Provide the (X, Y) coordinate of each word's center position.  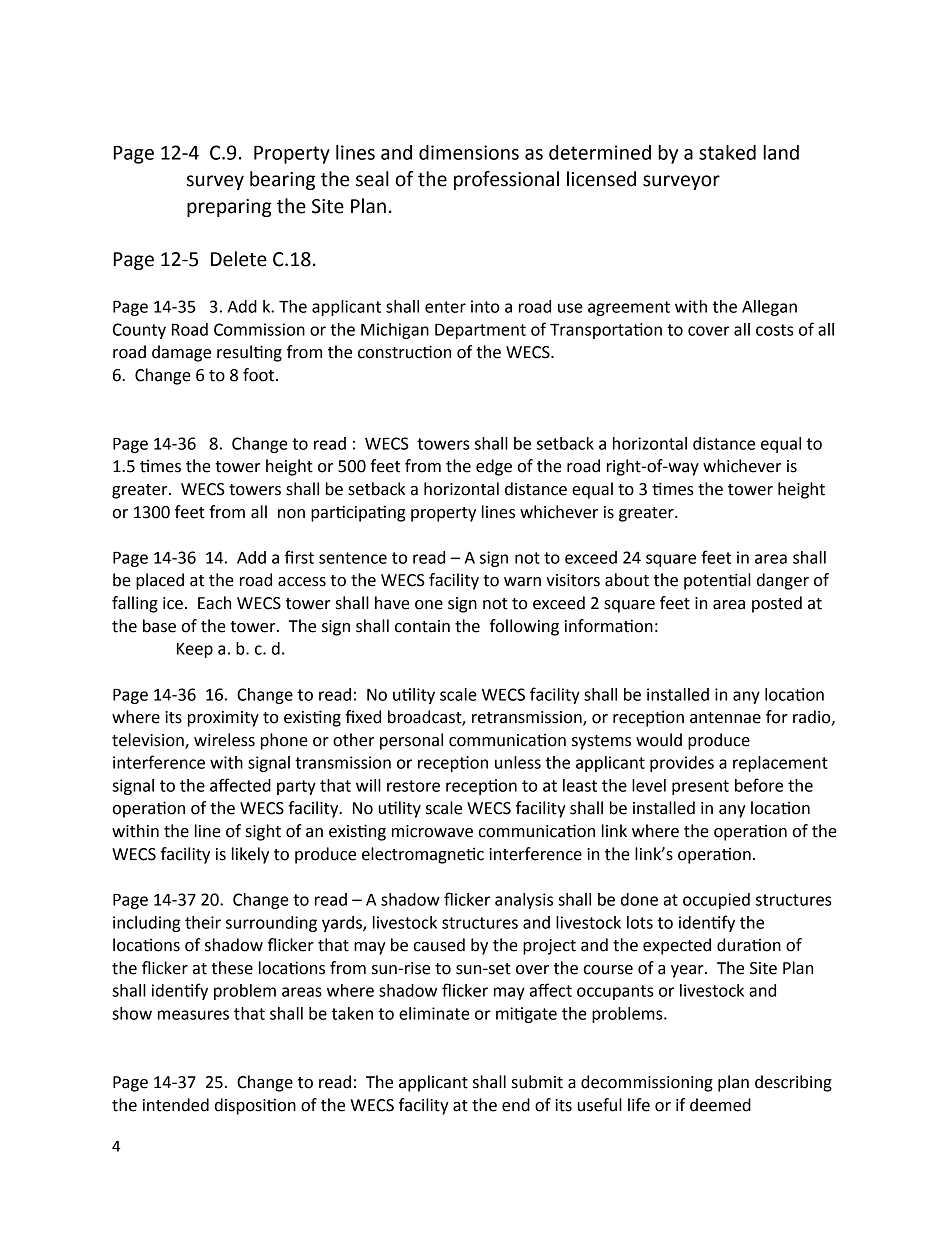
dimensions (469, 152)
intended (176, 1105)
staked (727, 152)
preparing (229, 208)
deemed (720, 1105)
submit (537, 1082)
